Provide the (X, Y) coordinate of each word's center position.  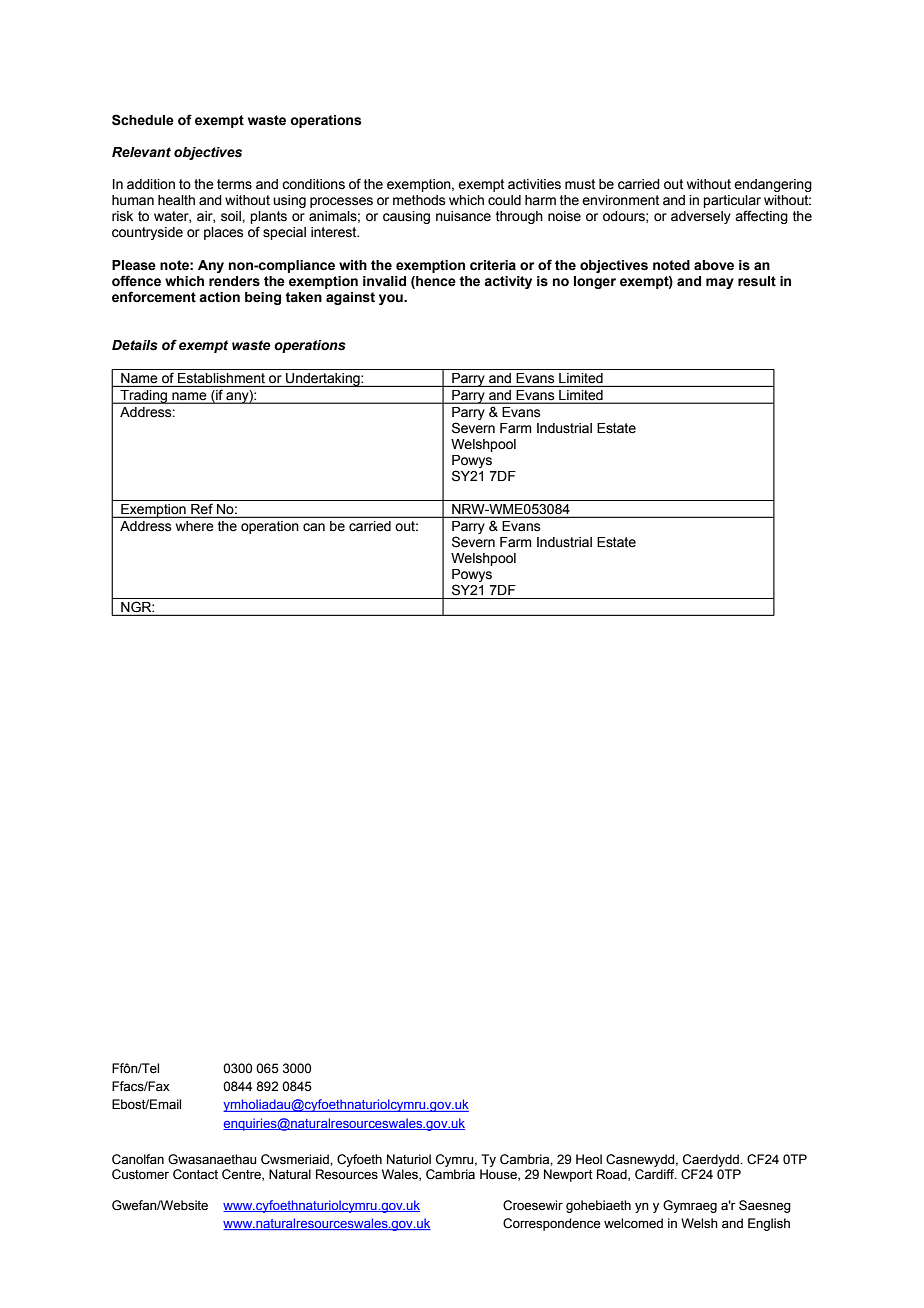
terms (234, 184)
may (720, 283)
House (499, 1175)
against (350, 298)
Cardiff (656, 1174)
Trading (143, 397)
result (757, 281)
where (194, 526)
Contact (195, 1174)
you (392, 299)
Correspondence (551, 1224)
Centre (242, 1175)
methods (419, 200)
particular (732, 203)
